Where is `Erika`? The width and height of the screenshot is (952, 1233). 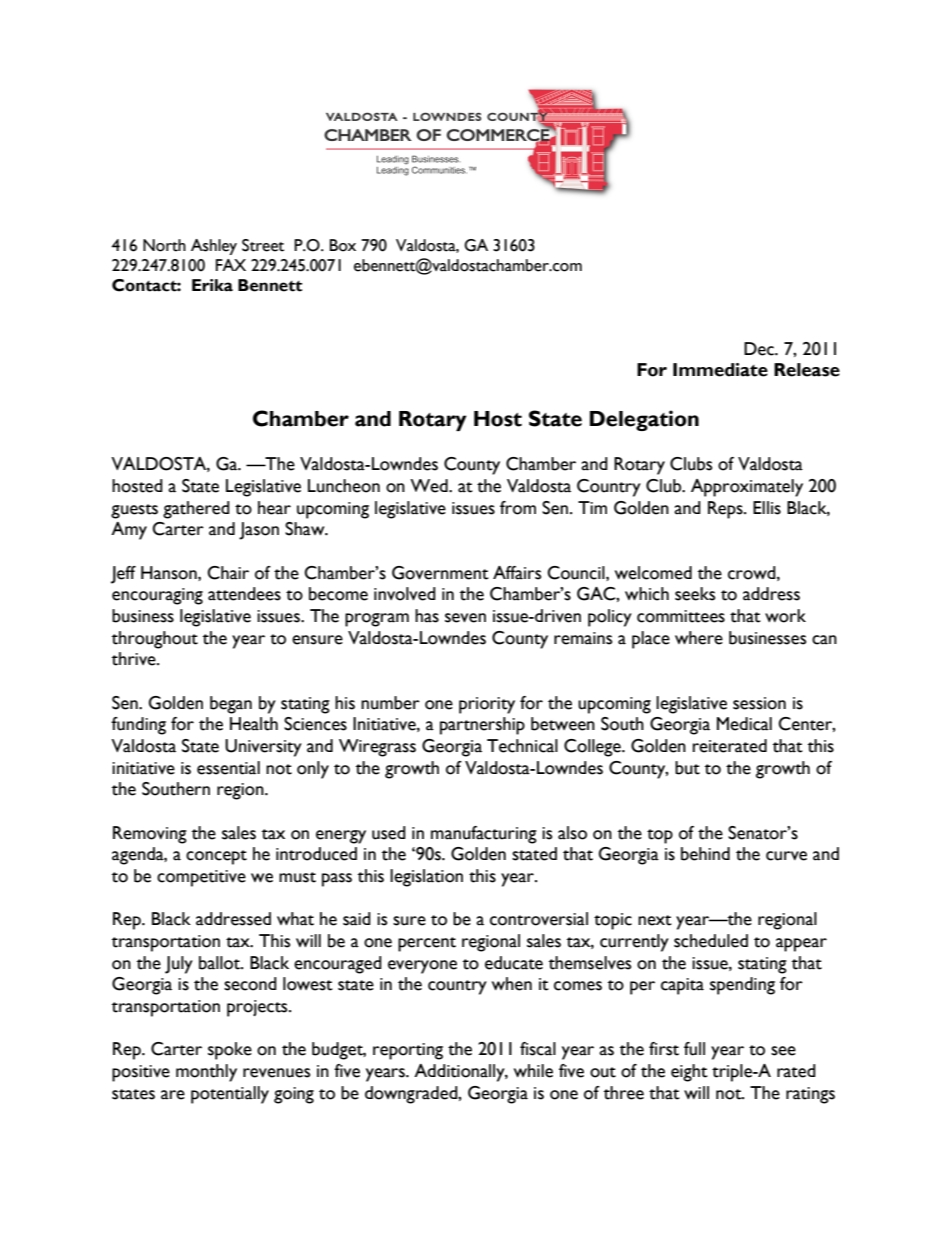
Erika is located at coordinates (212, 285).
